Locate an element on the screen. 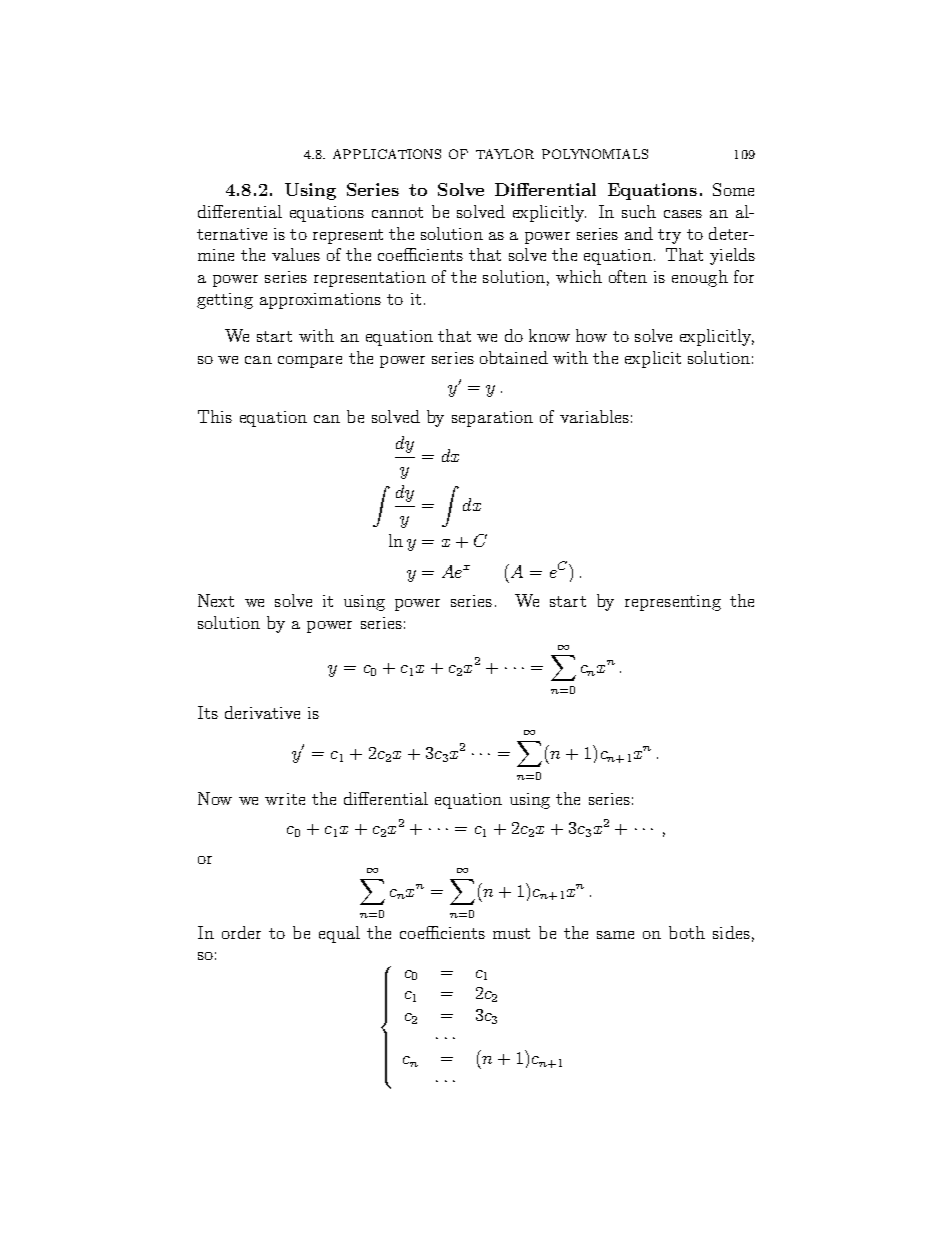 The image size is (952, 1233). write is located at coordinates (285, 799).
